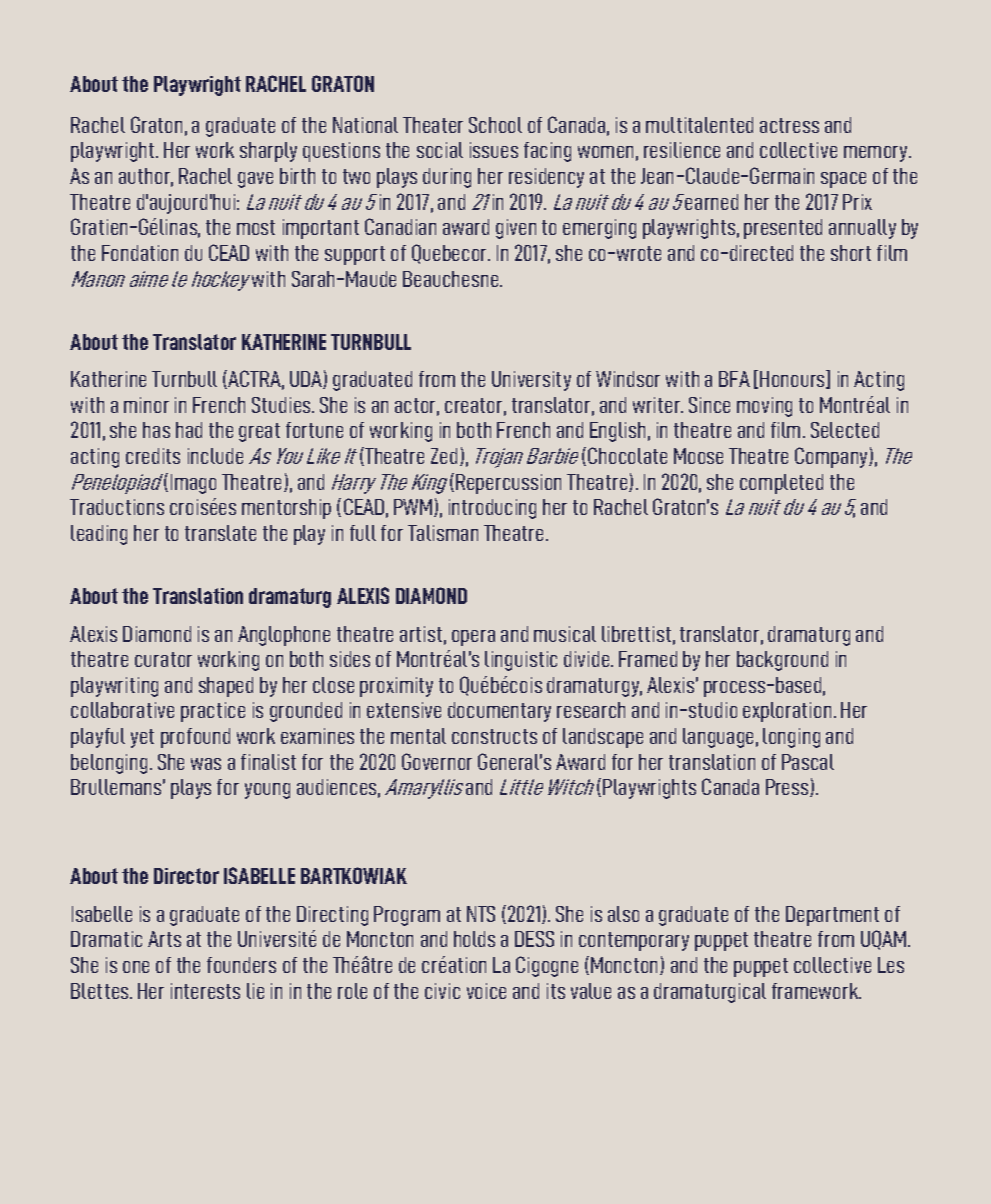 The image size is (991, 1204). Describe the element at coordinates (486, 991) in the page. I see `voice` at that location.
